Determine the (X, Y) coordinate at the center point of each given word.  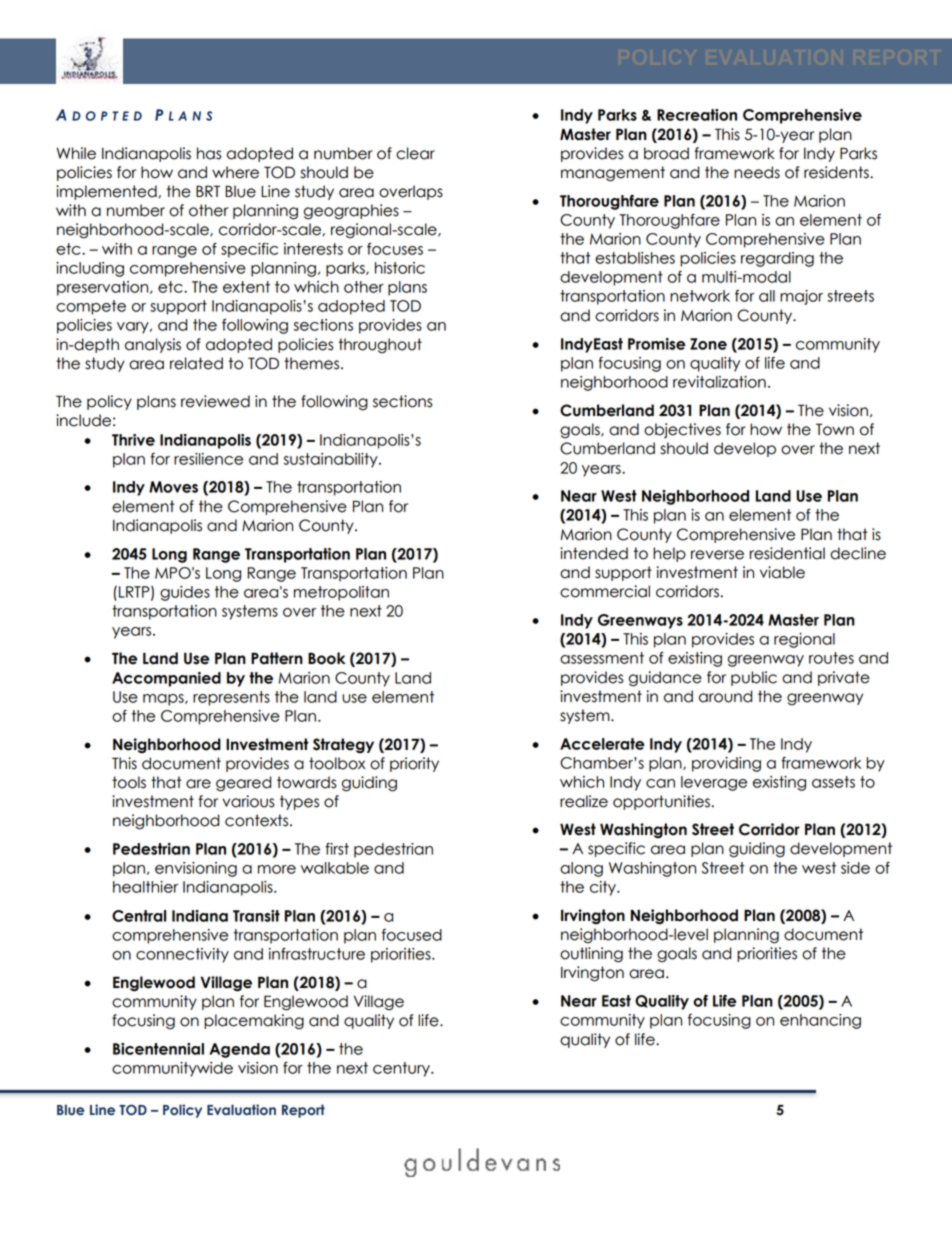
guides (185, 593)
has (209, 153)
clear (415, 153)
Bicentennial (158, 1049)
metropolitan (341, 593)
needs (757, 172)
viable (782, 572)
